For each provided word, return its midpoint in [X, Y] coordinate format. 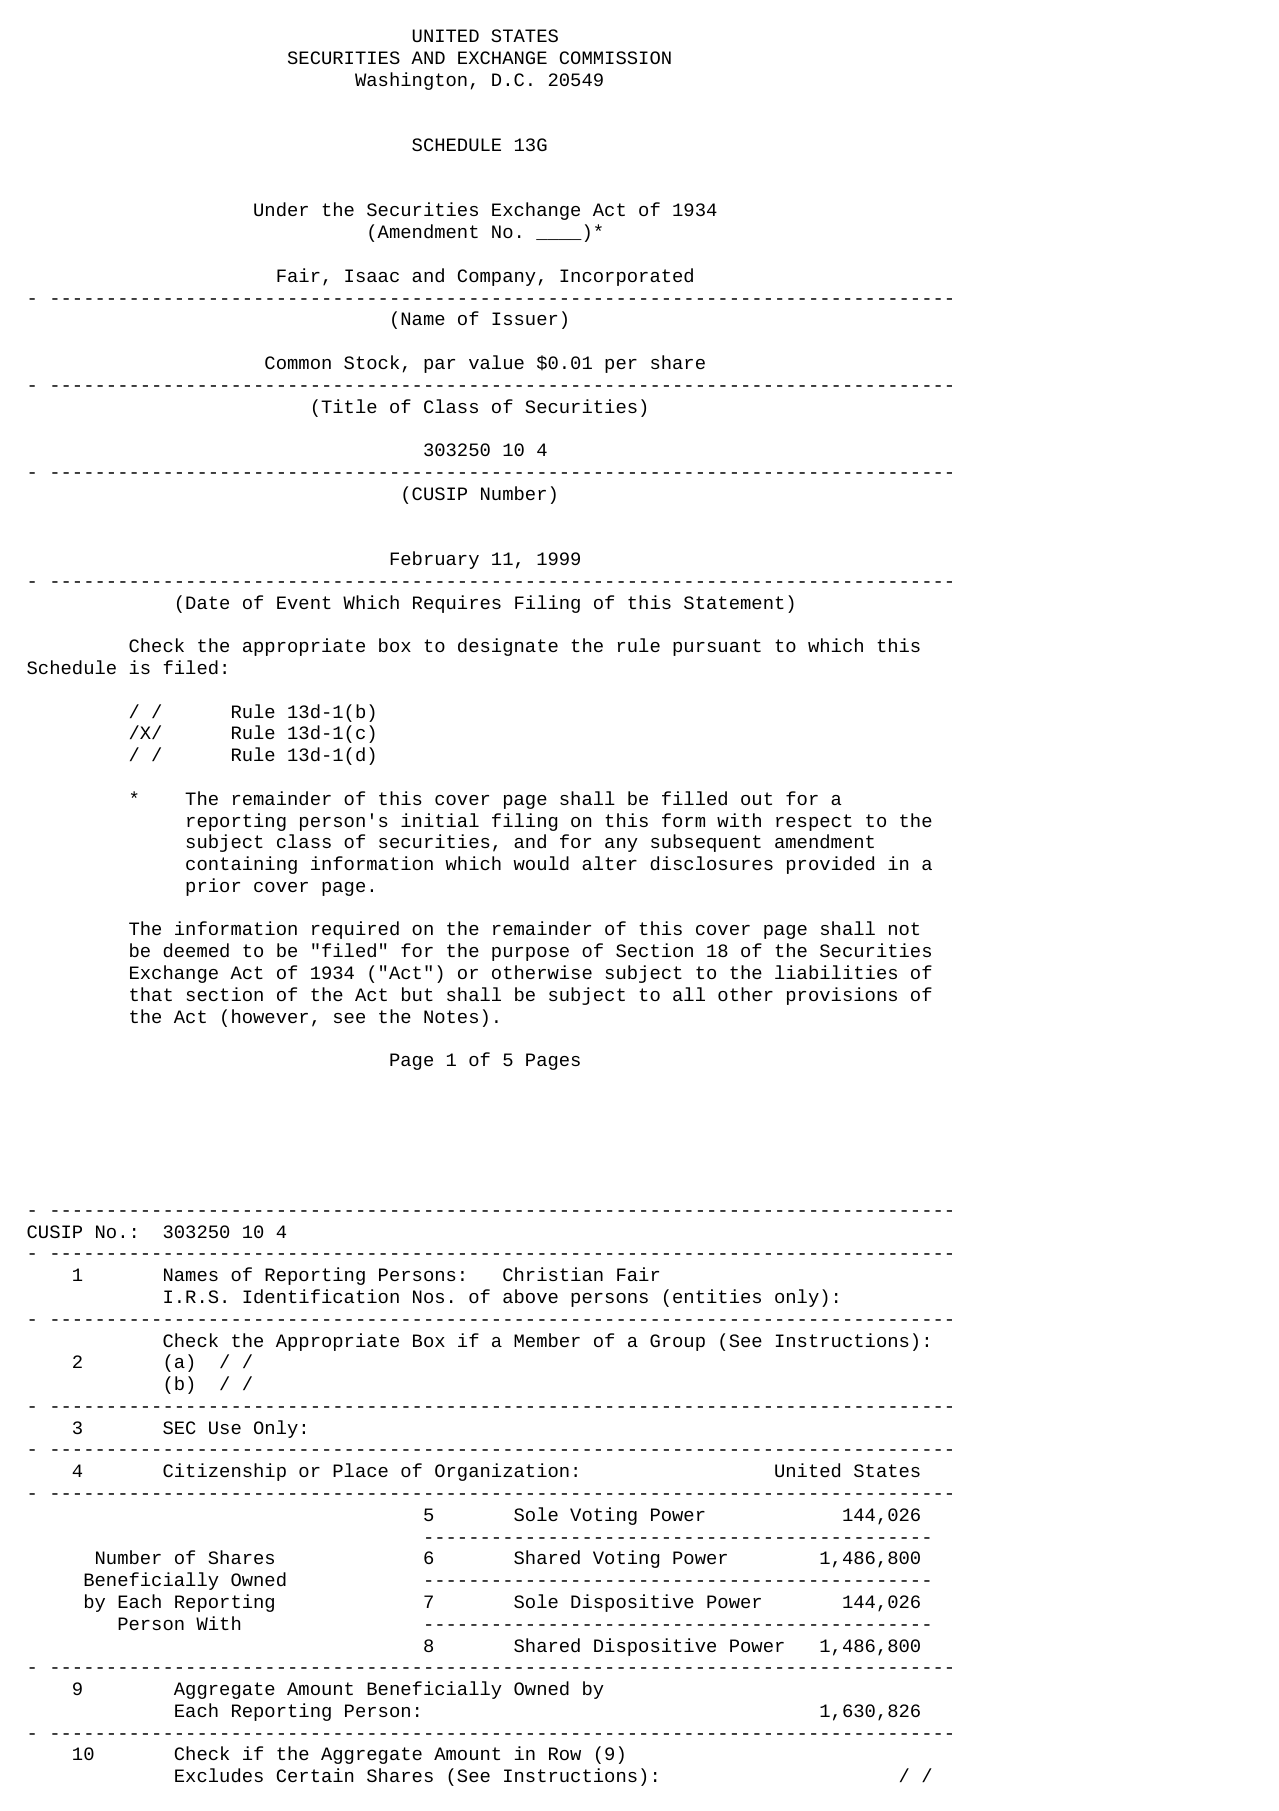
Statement [734, 602]
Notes [451, 1016]
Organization [502, 1472]
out [756, 798]
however [270, 1016]
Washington [411, 81]
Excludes [219, 1775]
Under [281, 209]
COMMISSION [615, 57]
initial [440, 820]
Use [225, 1427]
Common [298, 362]
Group [677, 1342]
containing [241, 865]
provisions [842, 996]
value [496, 362]
